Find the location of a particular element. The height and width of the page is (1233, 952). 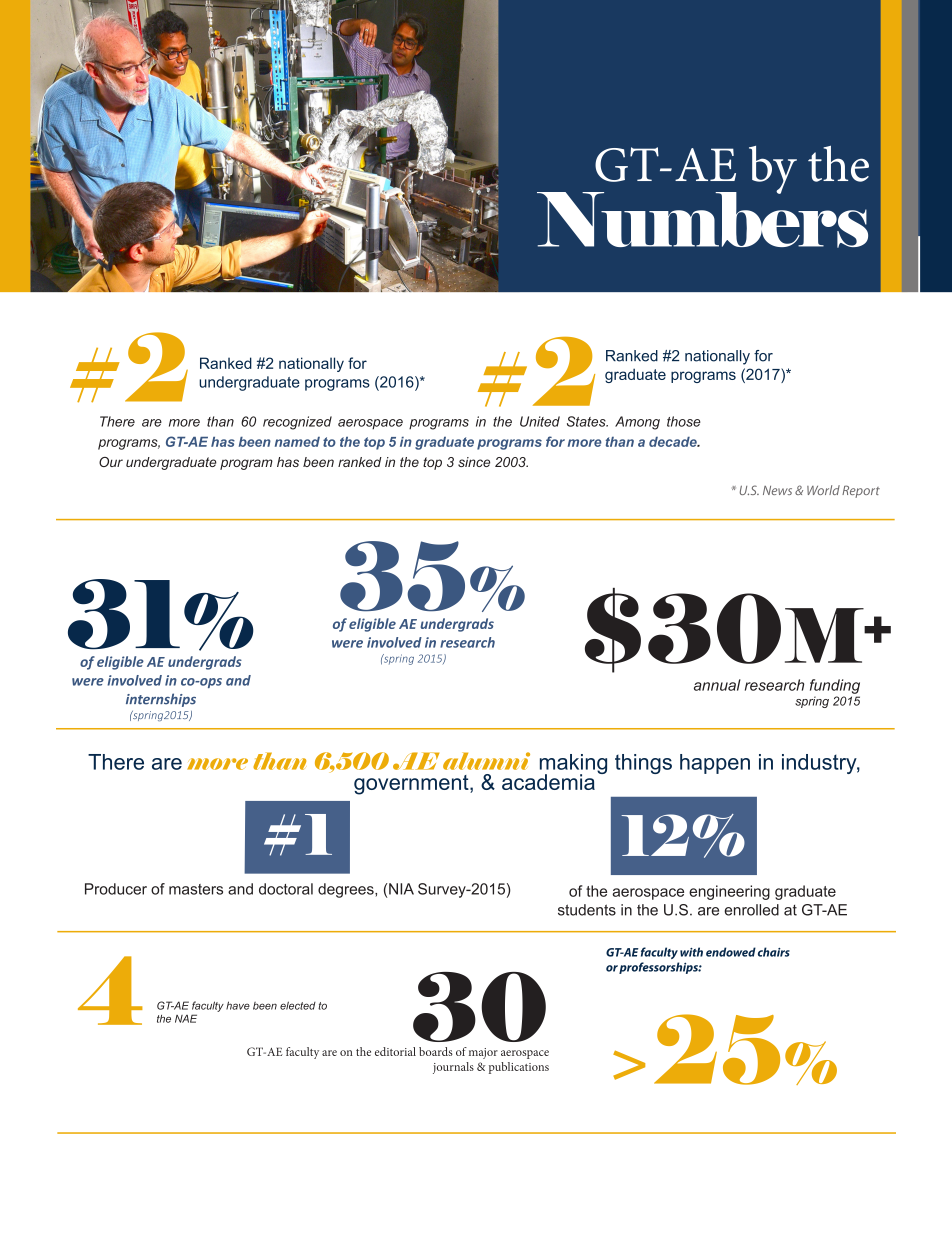

News is located at coordinates (777, 490).
